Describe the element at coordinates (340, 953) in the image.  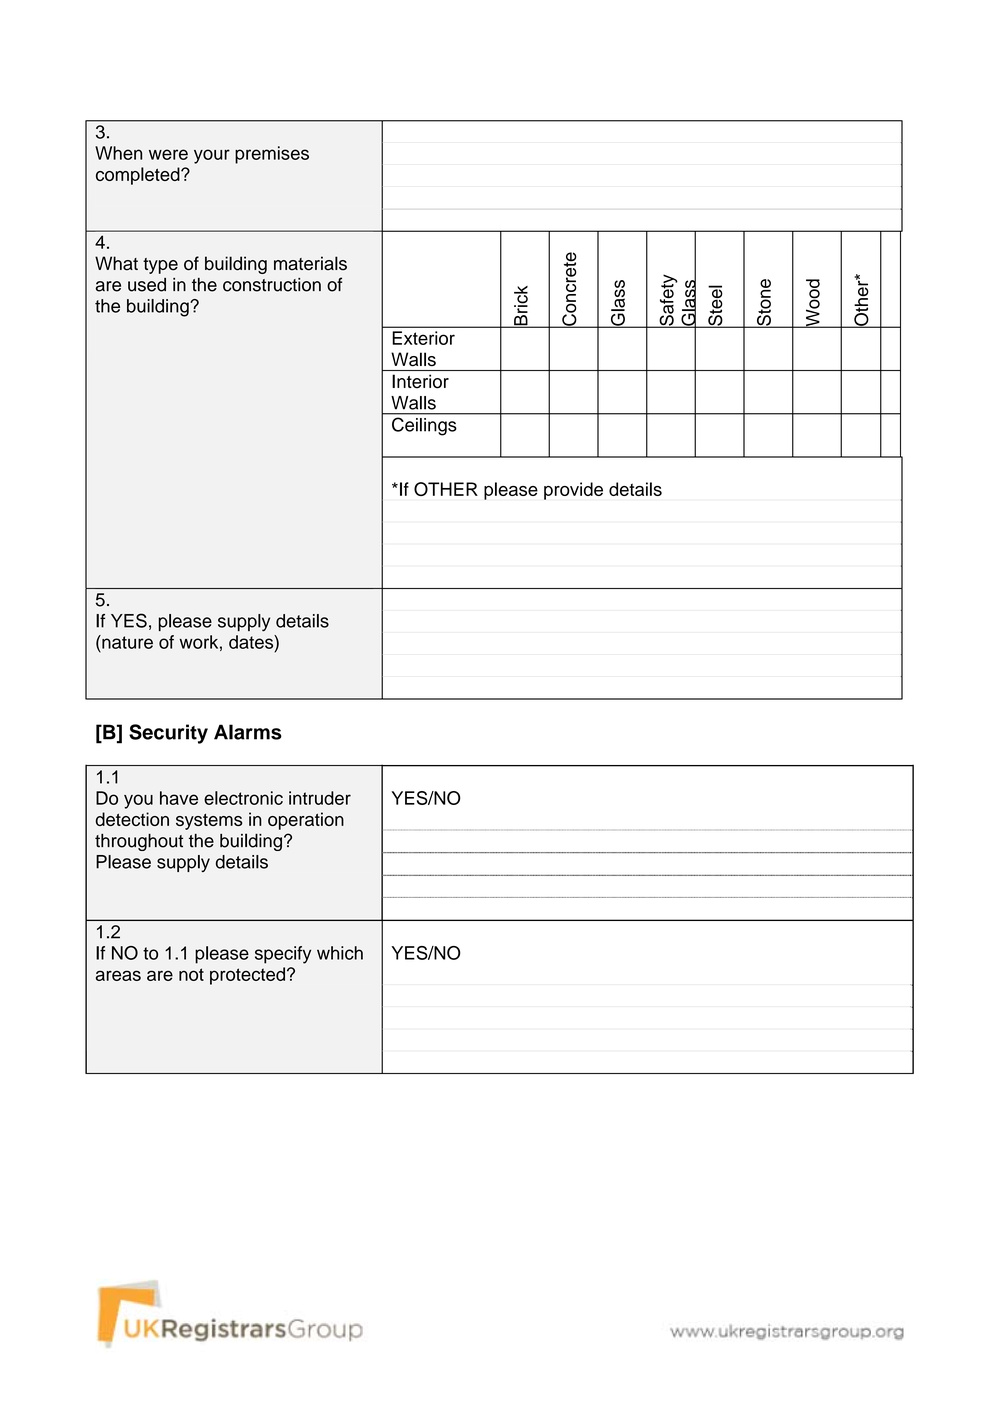
I see `which` at that location.
